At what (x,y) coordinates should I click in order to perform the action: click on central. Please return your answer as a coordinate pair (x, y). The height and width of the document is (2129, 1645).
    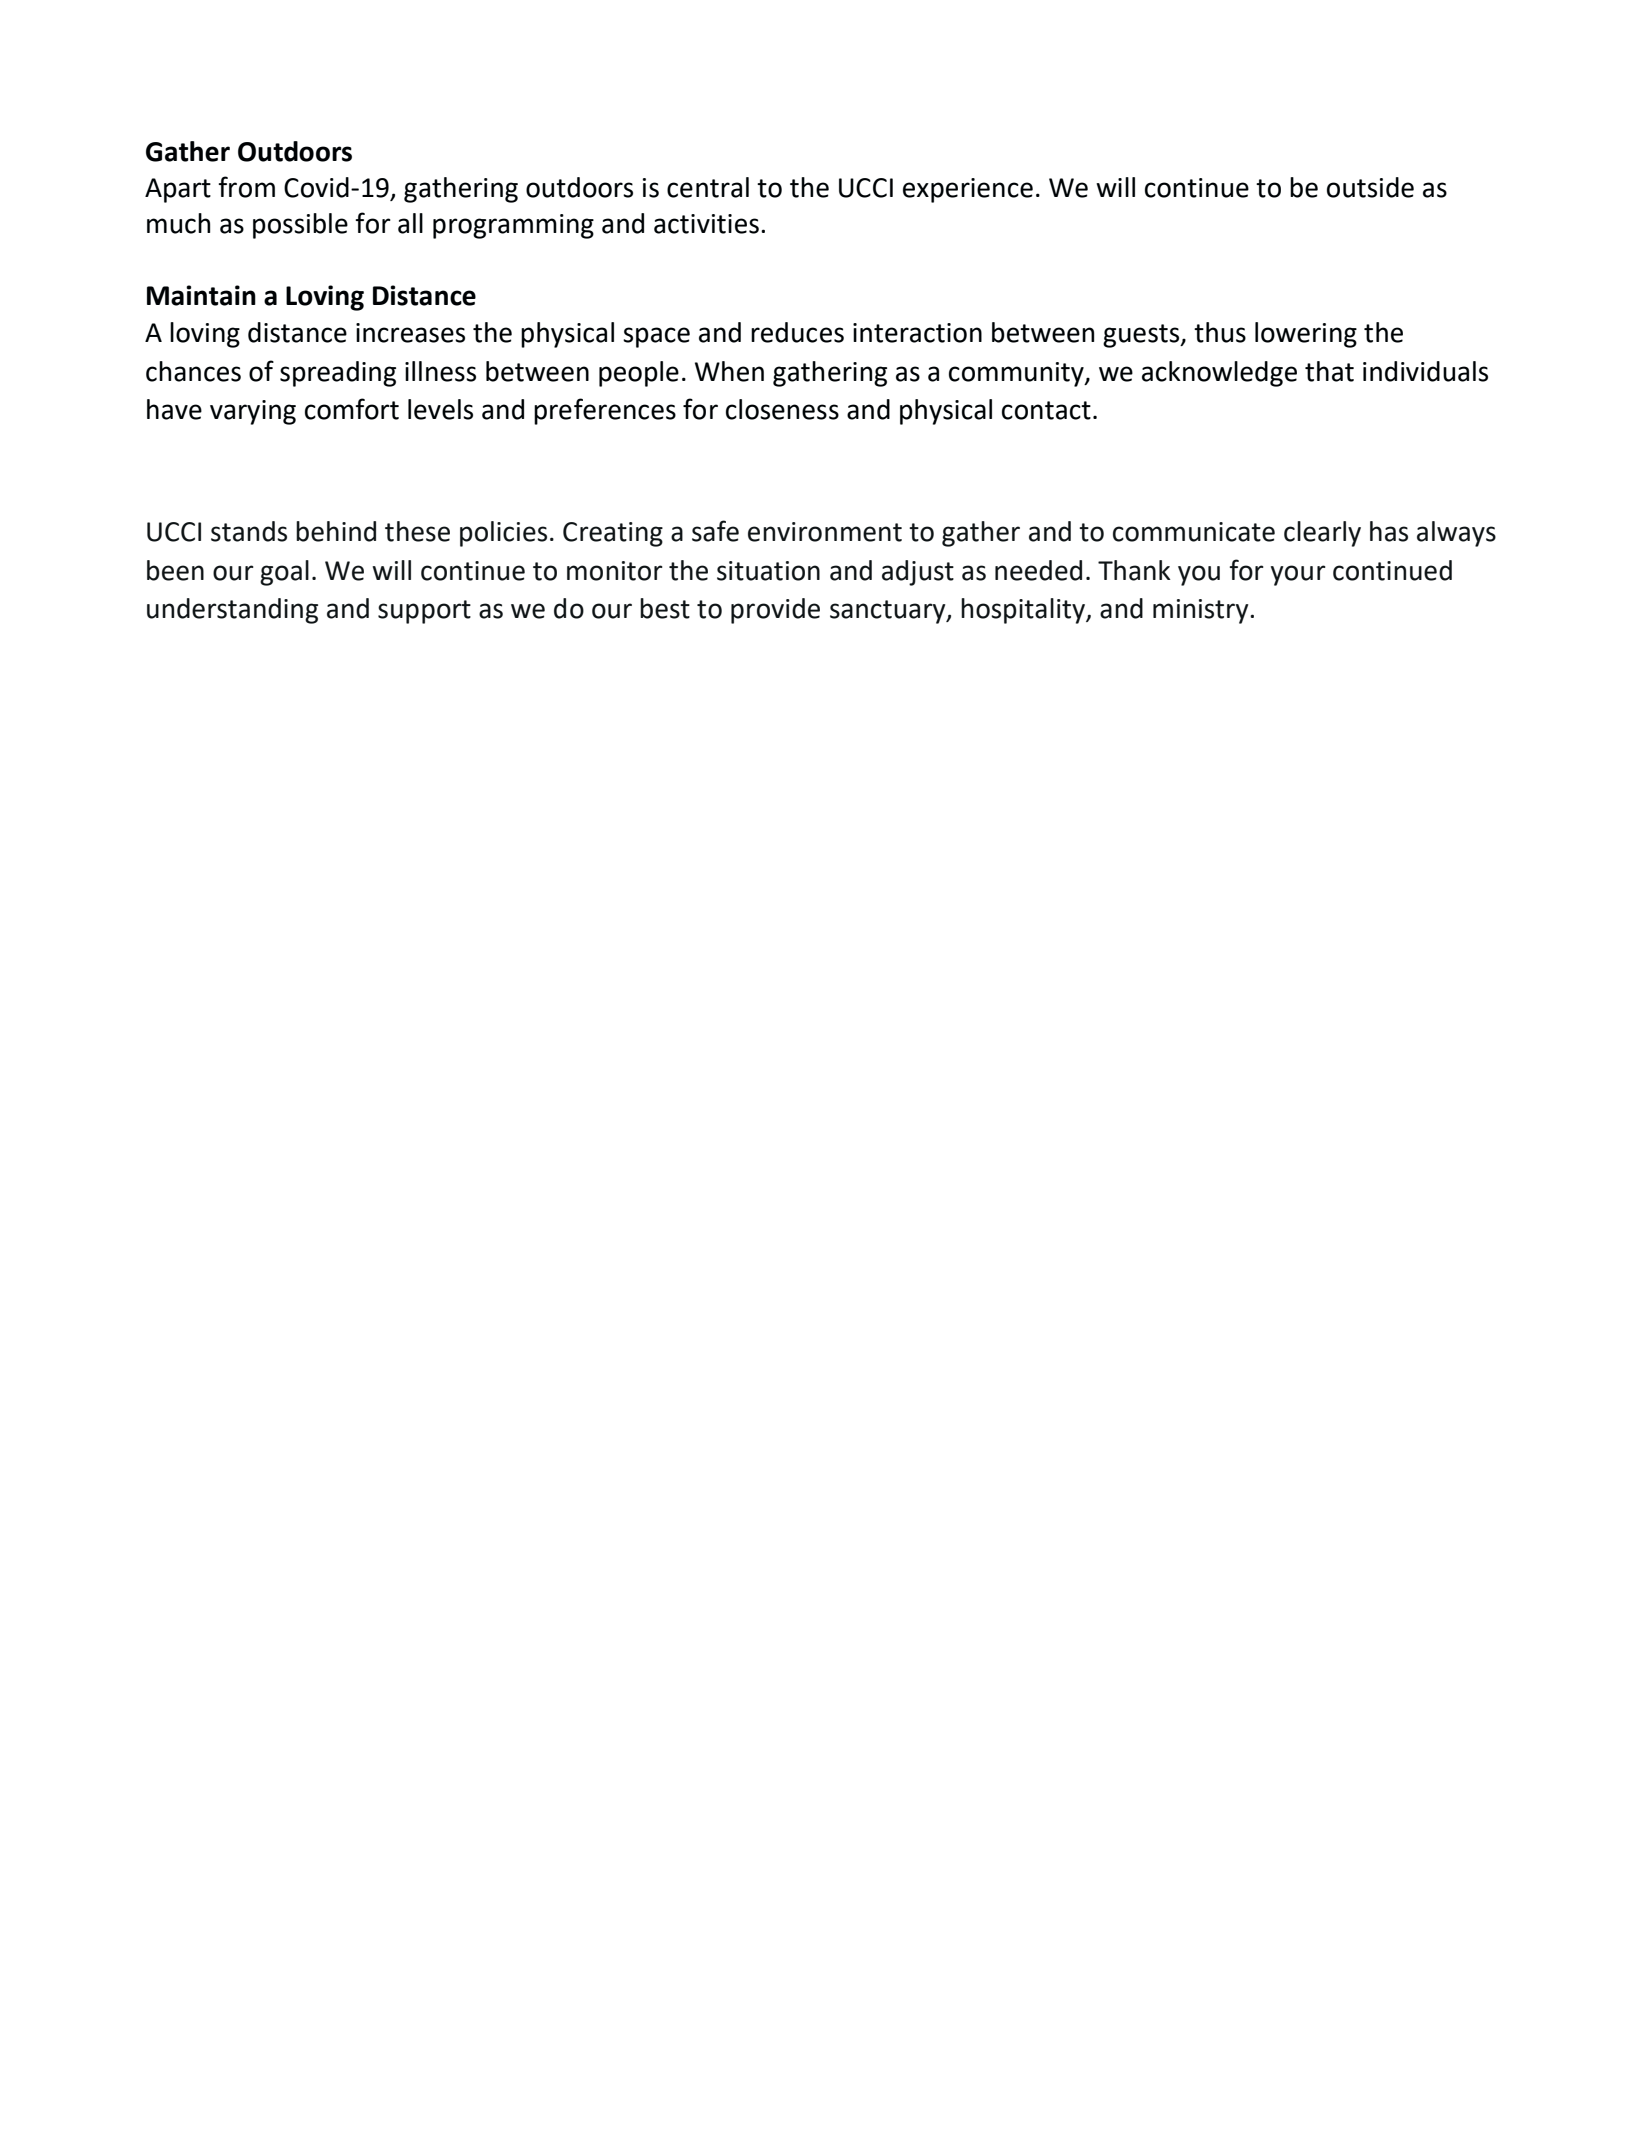
    Looking at the image, I should click on (708, 187).
